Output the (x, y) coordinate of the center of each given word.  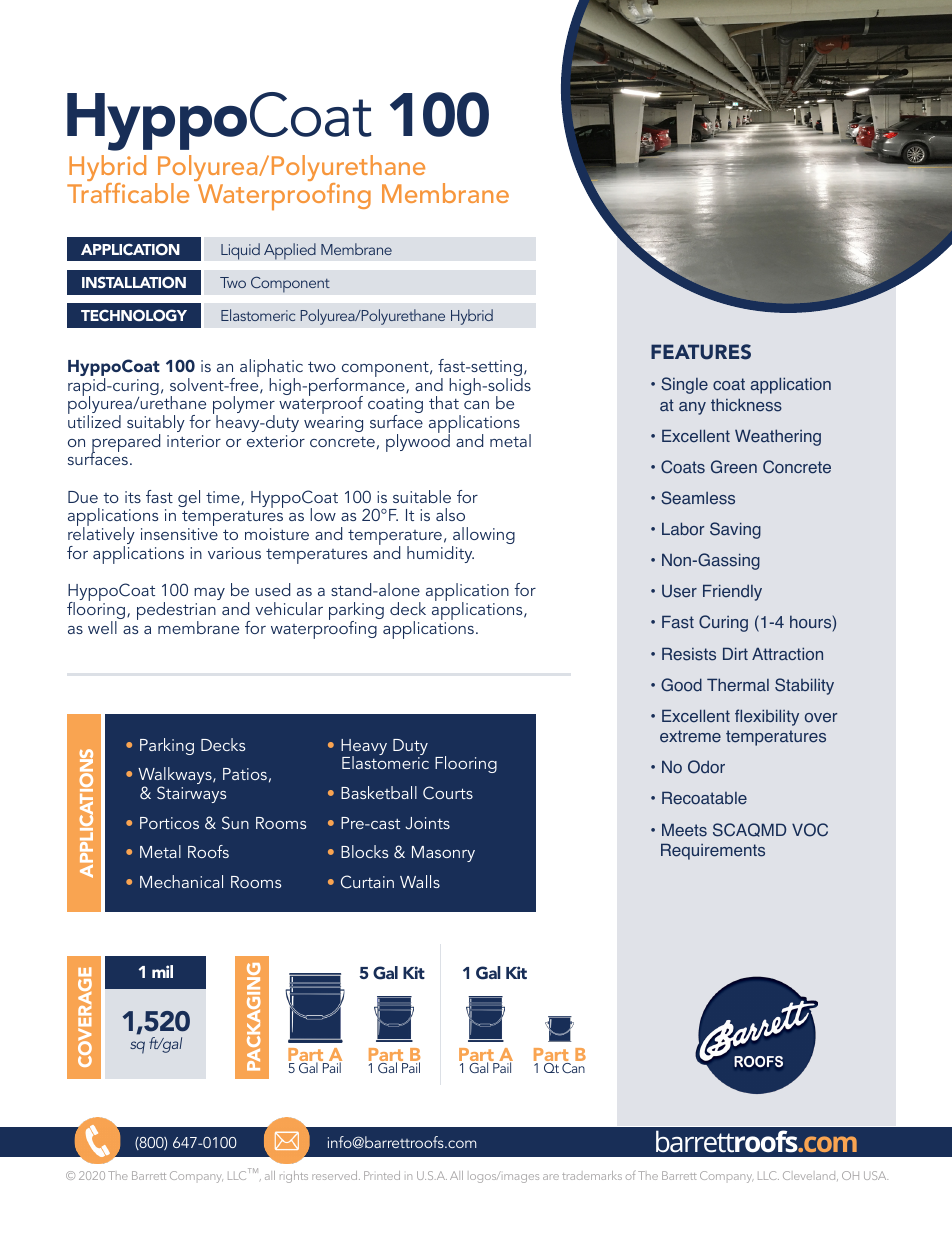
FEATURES (701, 352)
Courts (448, 793)
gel (189, 498)
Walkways (176, 777)
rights (294, 1177)
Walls (420, 881)
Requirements (713, 851)
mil (162, 971)
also (450, 514)
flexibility (767, 717)
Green (734, 467)
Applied (290, 251)
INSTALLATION (134, 282)
